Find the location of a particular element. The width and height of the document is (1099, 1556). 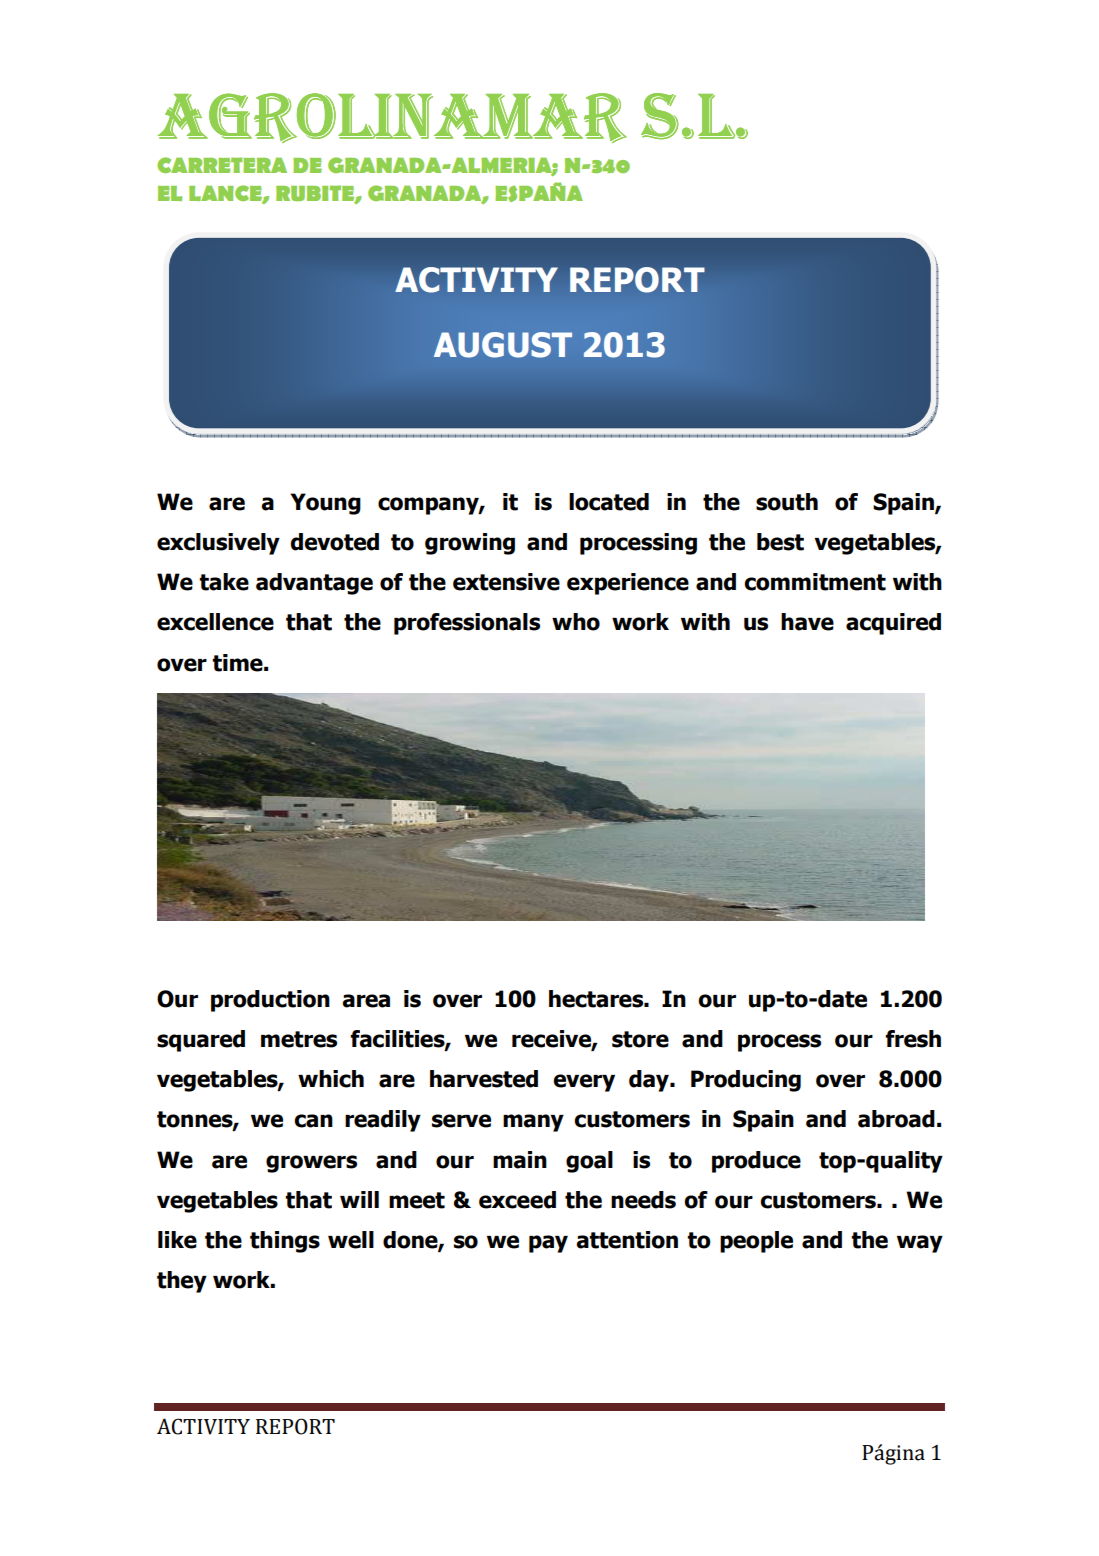

extensive is located at coordinates (506, 582).
